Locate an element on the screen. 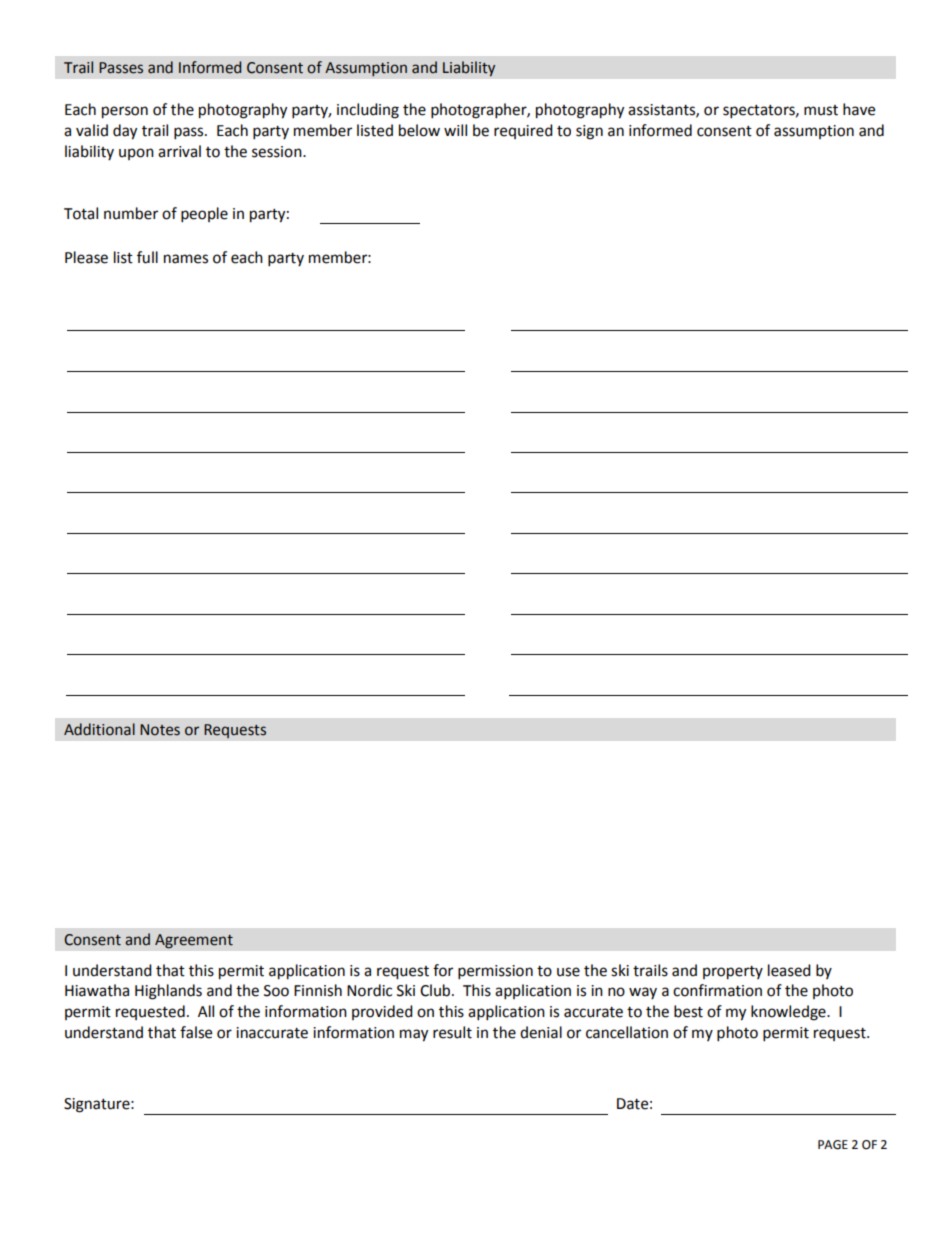 This screenshot has height=1233, width=952. property is located at coordinates (733, 973).
